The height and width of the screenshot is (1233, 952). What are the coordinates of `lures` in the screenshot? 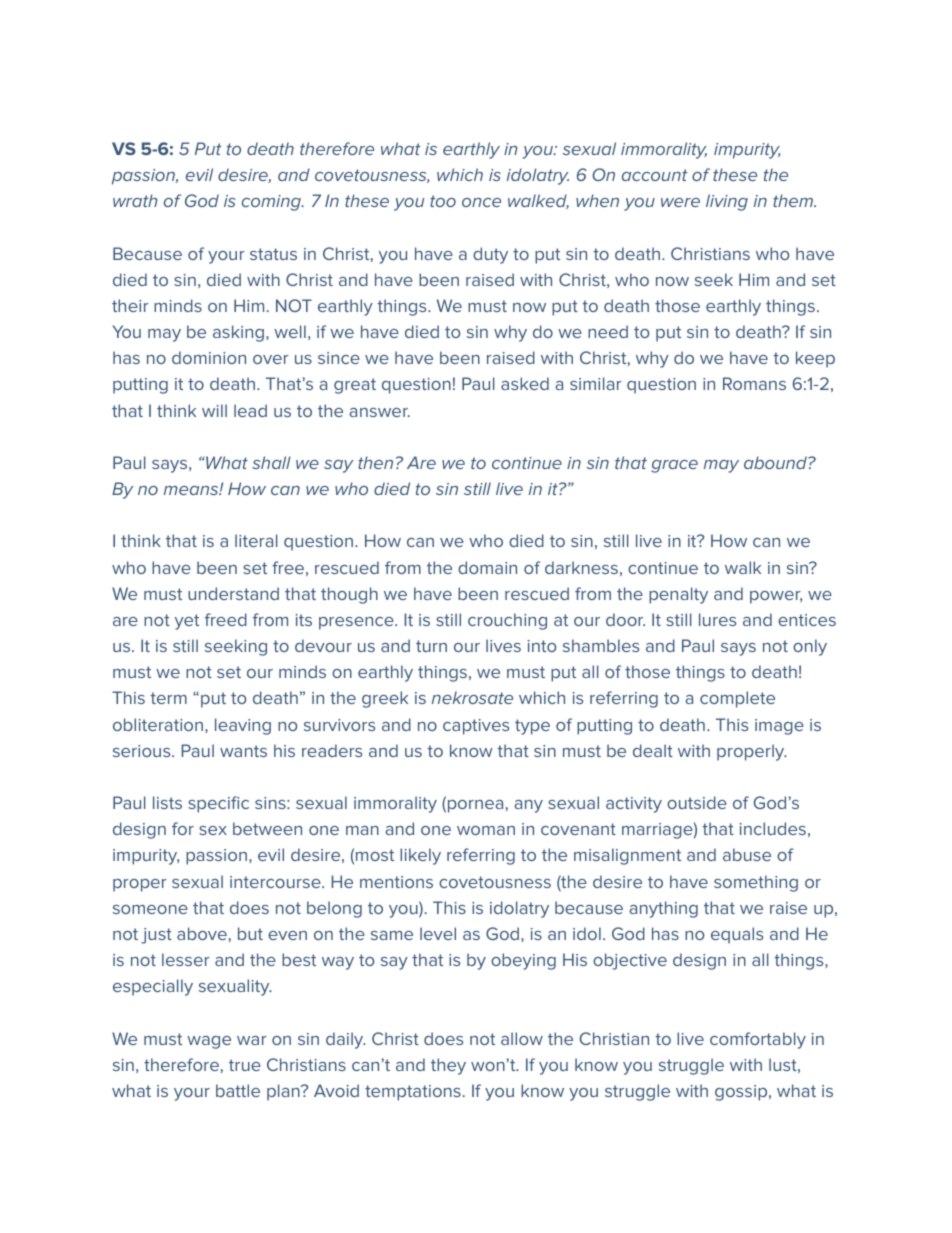 It's located at (717, 619).
